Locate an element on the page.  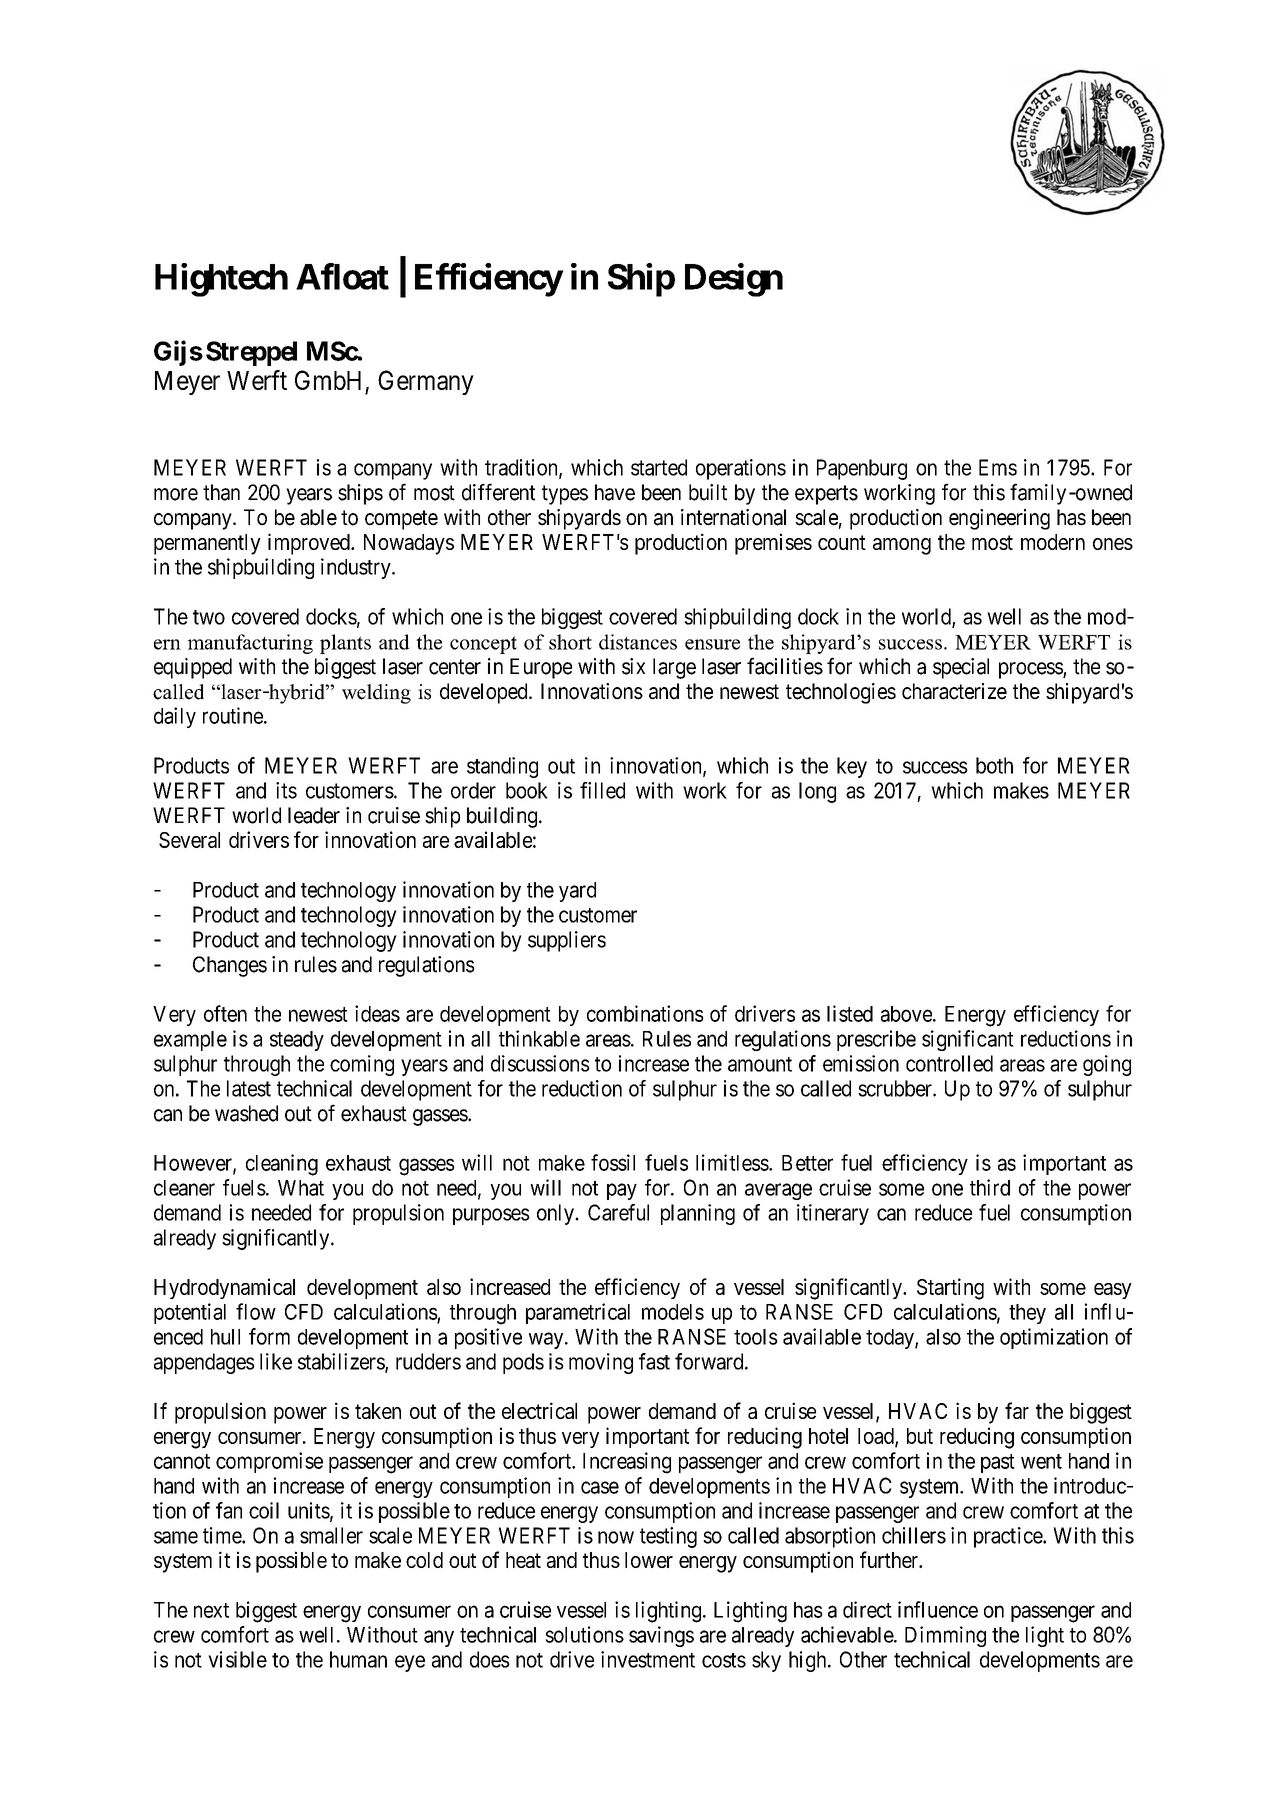
Dimming is located at coordinates (945, 1636).
